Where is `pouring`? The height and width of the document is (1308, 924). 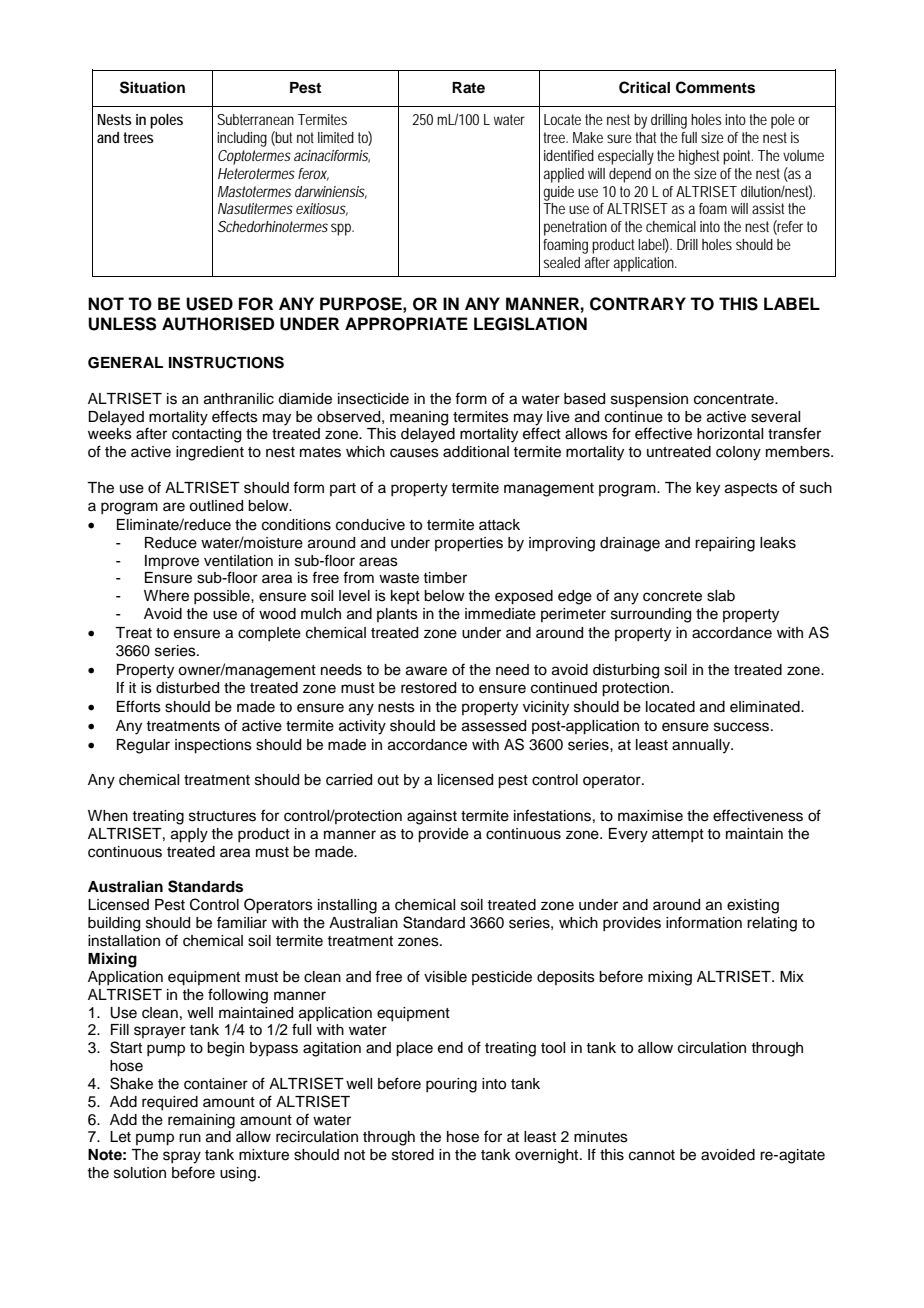 pouring is located at coordinates (451, 1085).
